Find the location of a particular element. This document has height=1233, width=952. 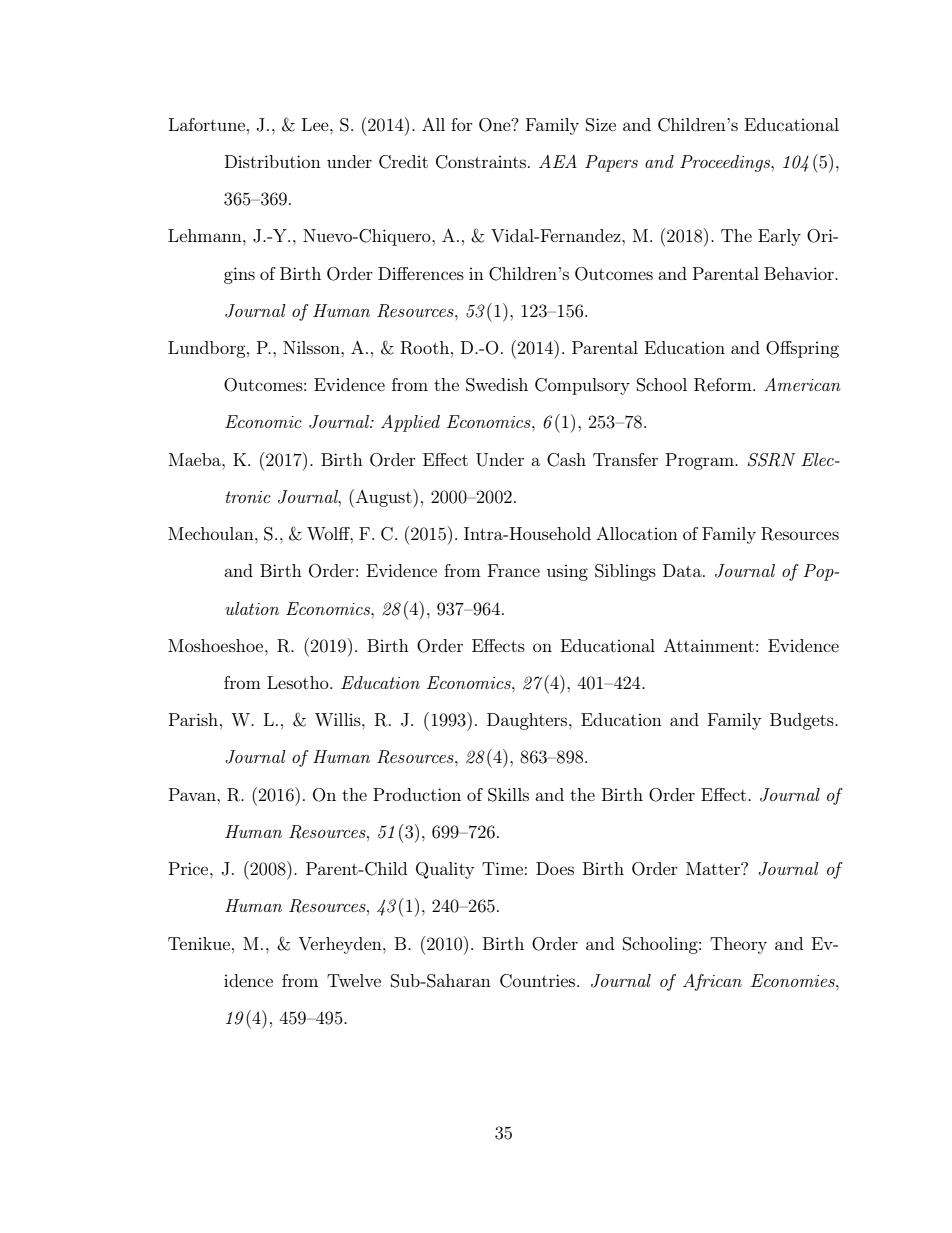

Daughters is located at coordinates (528, 721).
